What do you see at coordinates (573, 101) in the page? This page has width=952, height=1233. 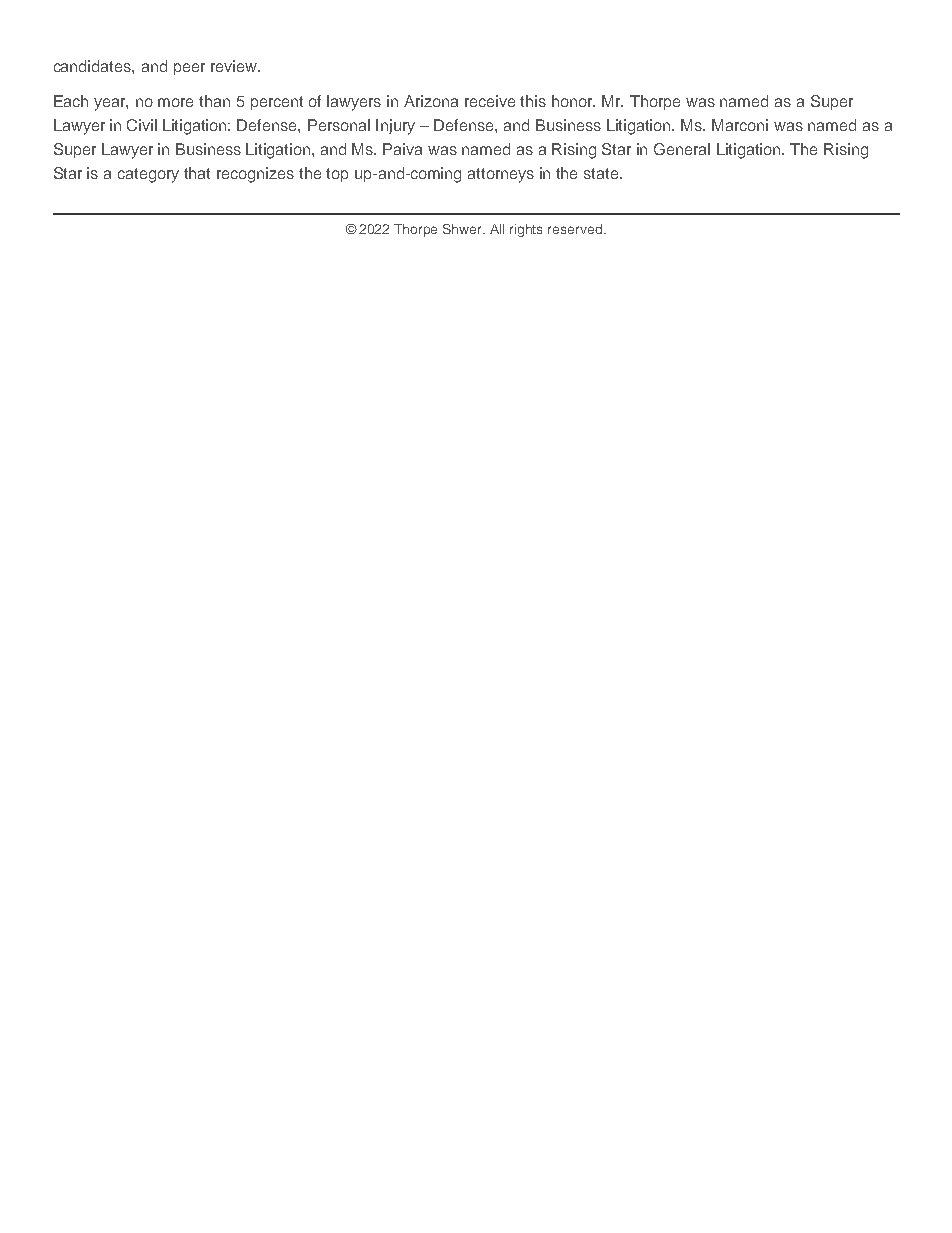 I see `honor` at bounding box center [573, 101].
